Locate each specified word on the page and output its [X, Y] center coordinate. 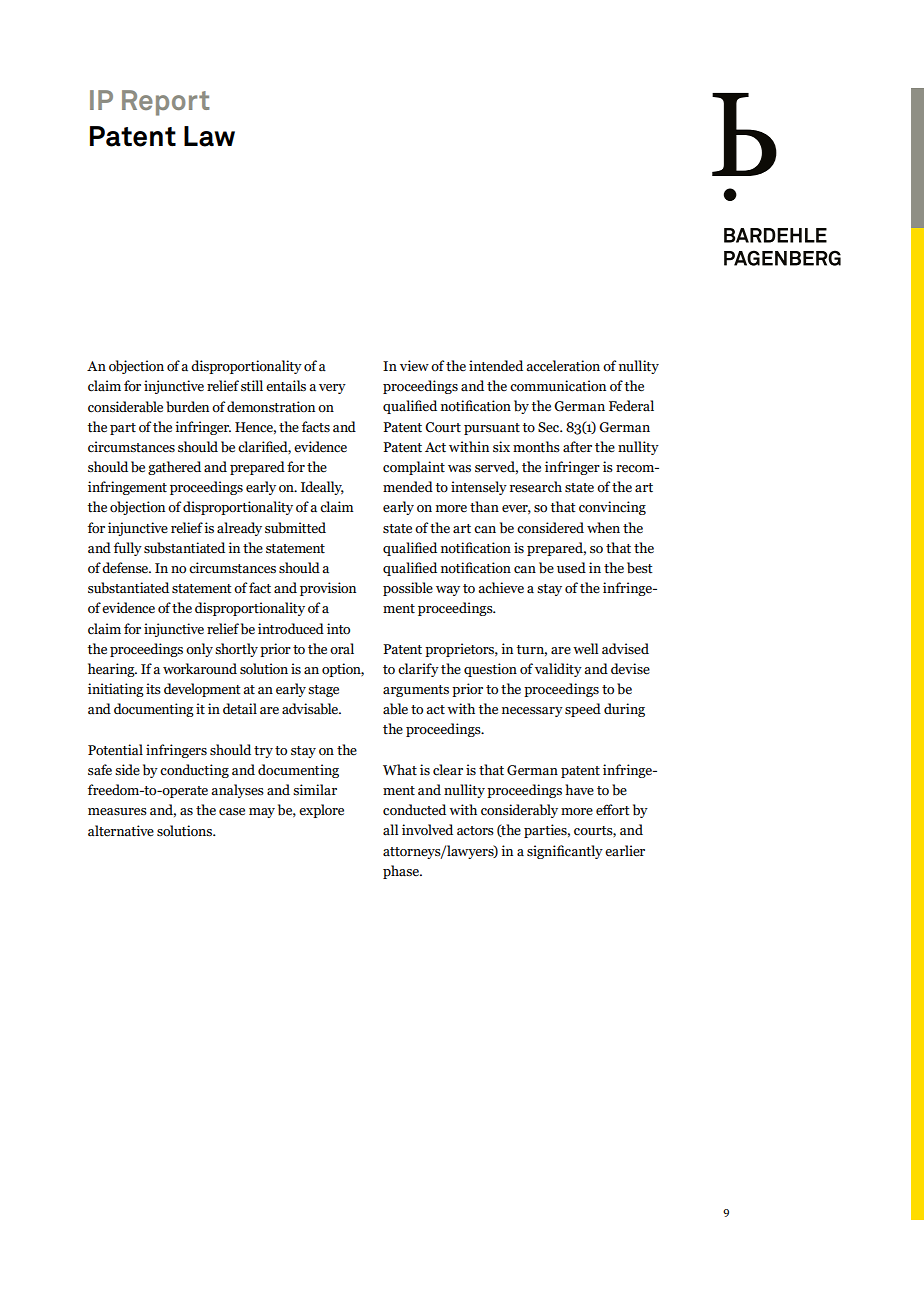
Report [165, 103]
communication [558, 386]
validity [558, 670]
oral [342, 649]
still [252, 386]
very [332, 389]
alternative [121, 831]
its [153, 688]
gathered [174, 468]
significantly [565, 852]
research [536, 487]
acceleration [563, 366]
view [414, 365]
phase [402, 872]
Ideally [322, 488]
